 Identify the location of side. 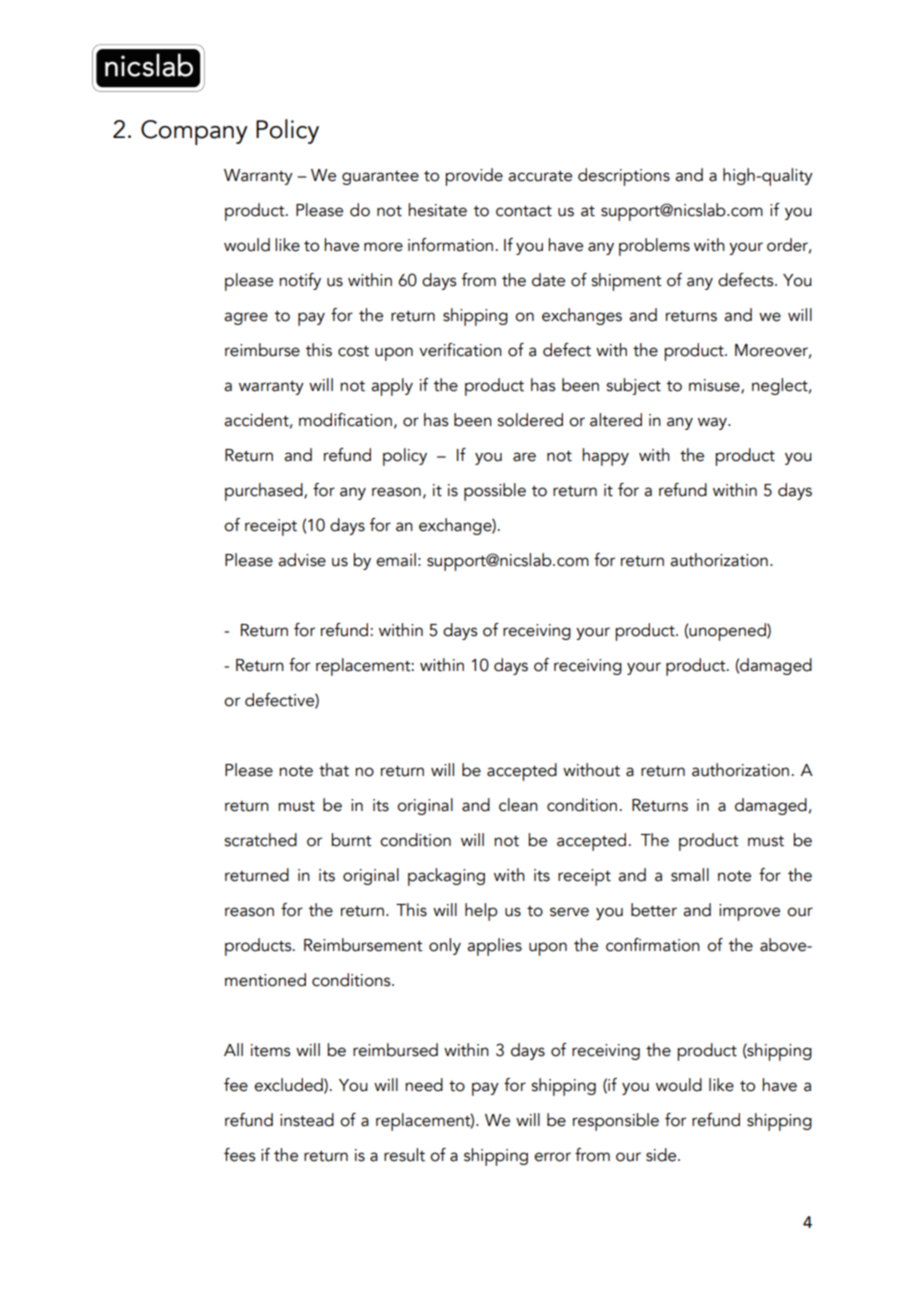
(662, 1155).
